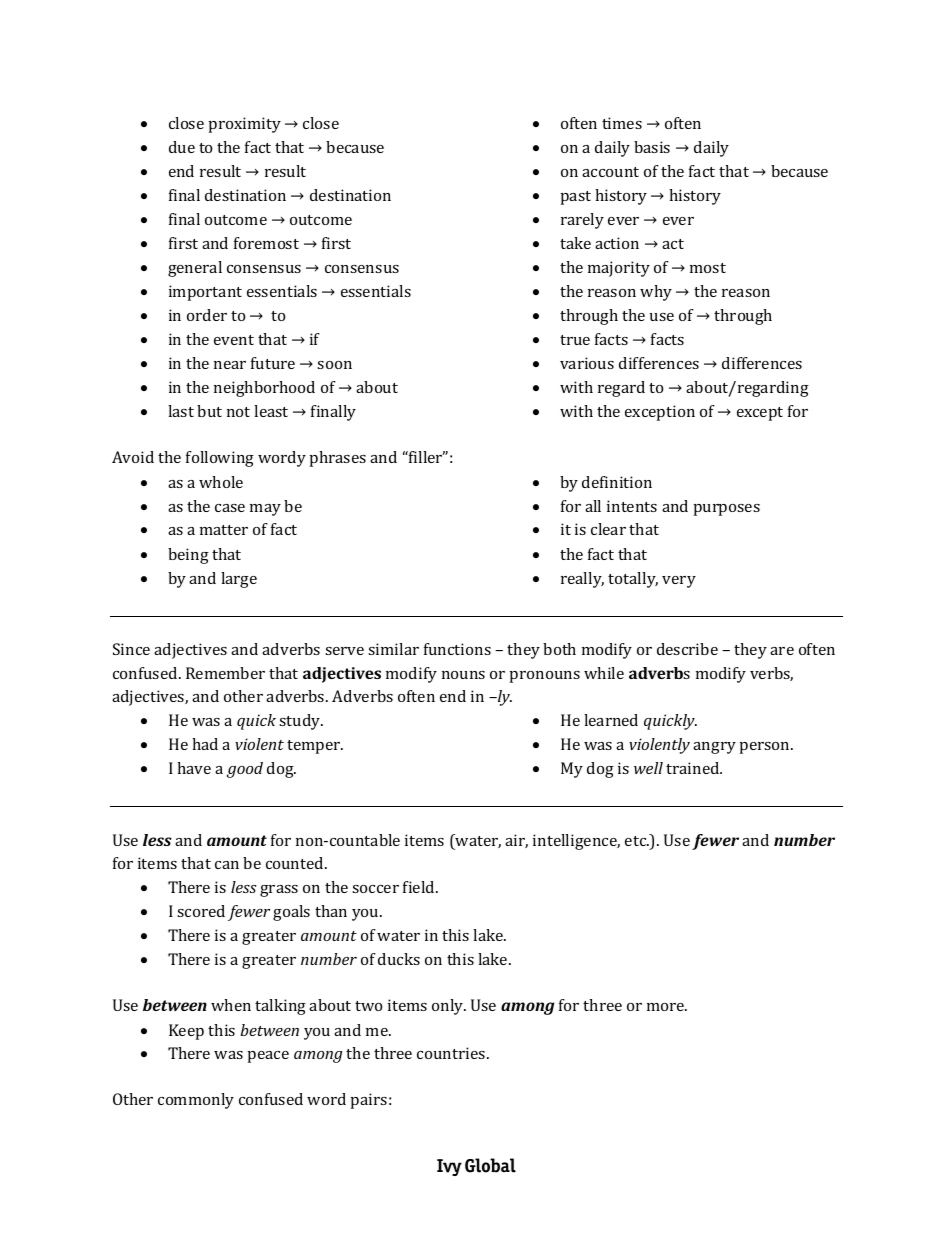 This document has height=1233, width=952. What do you see at coordinates (268, 1057) in the document?
I see `peace` at bounding box center [268, 1057].
